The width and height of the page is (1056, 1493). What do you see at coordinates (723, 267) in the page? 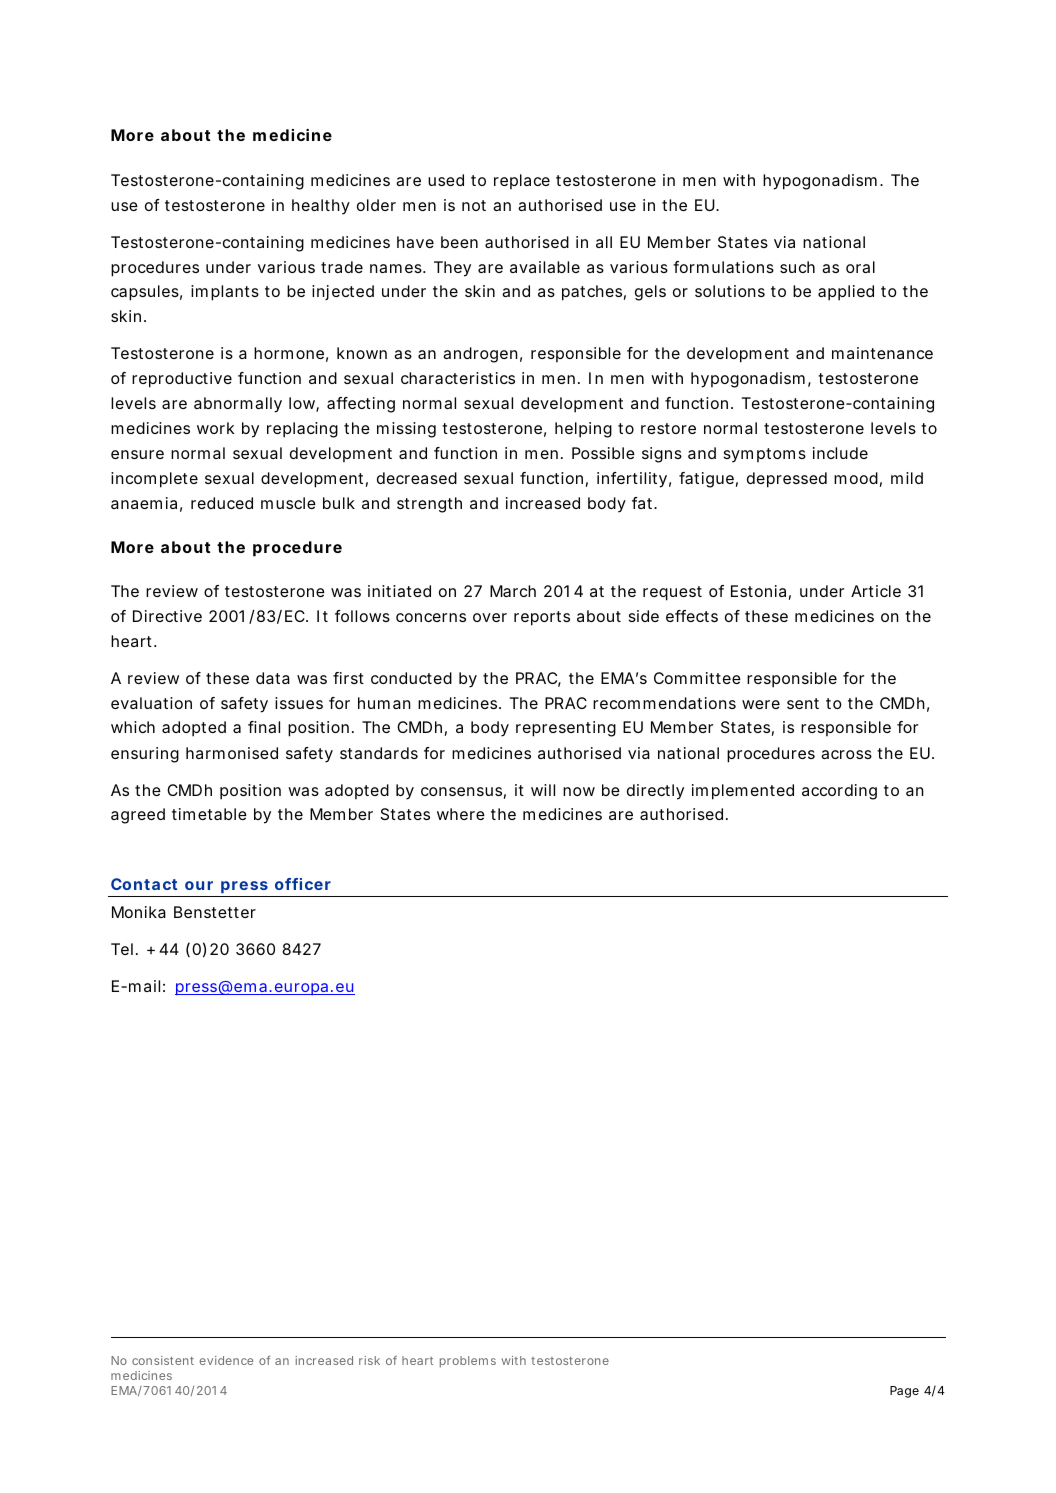
I see `formulations` at bounding box center [723, 267].
